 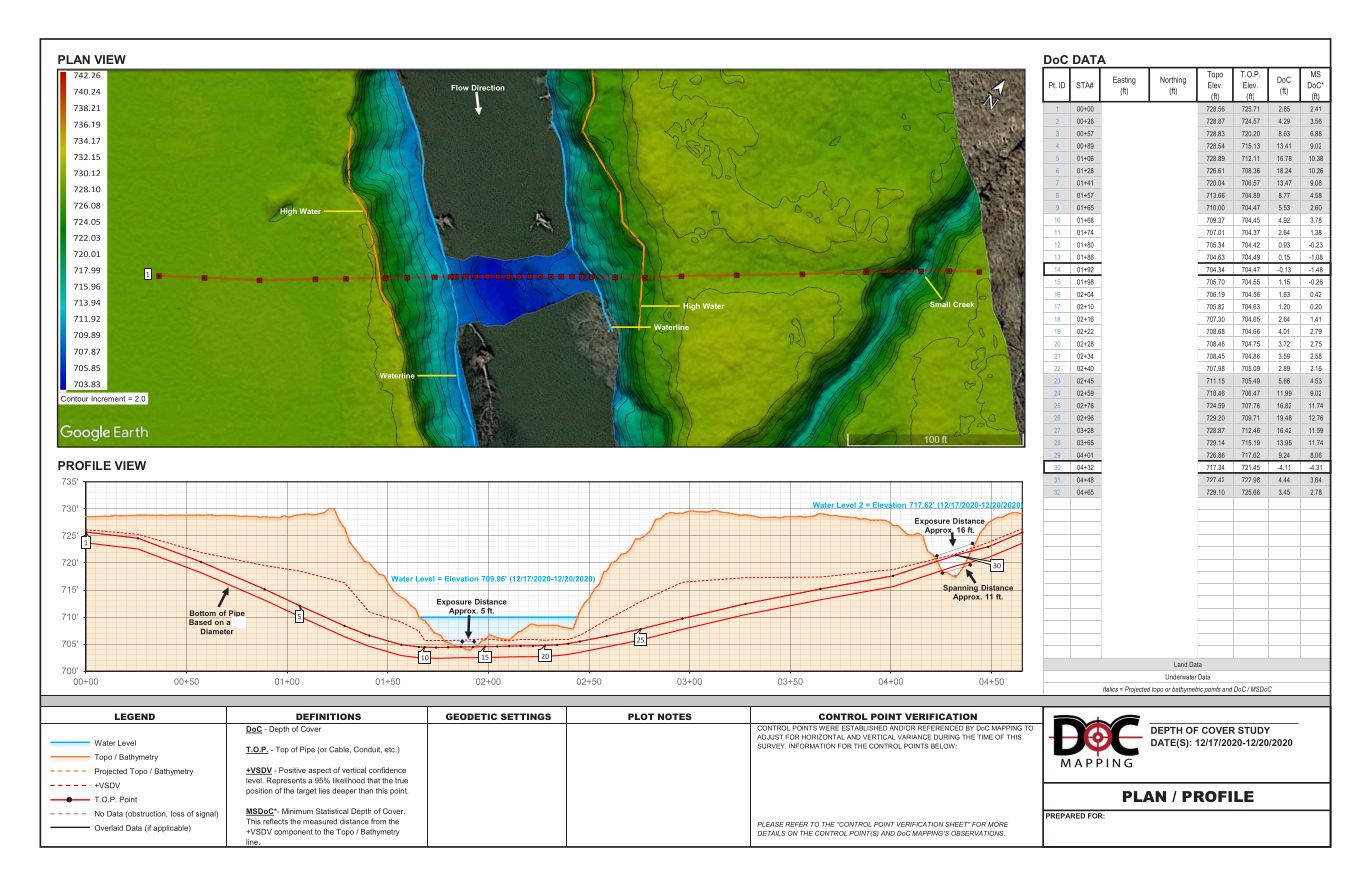 What do you see at coordinates (963, 304) in the screenshot?
I see `Creek` at bounding box center [963, 304].
